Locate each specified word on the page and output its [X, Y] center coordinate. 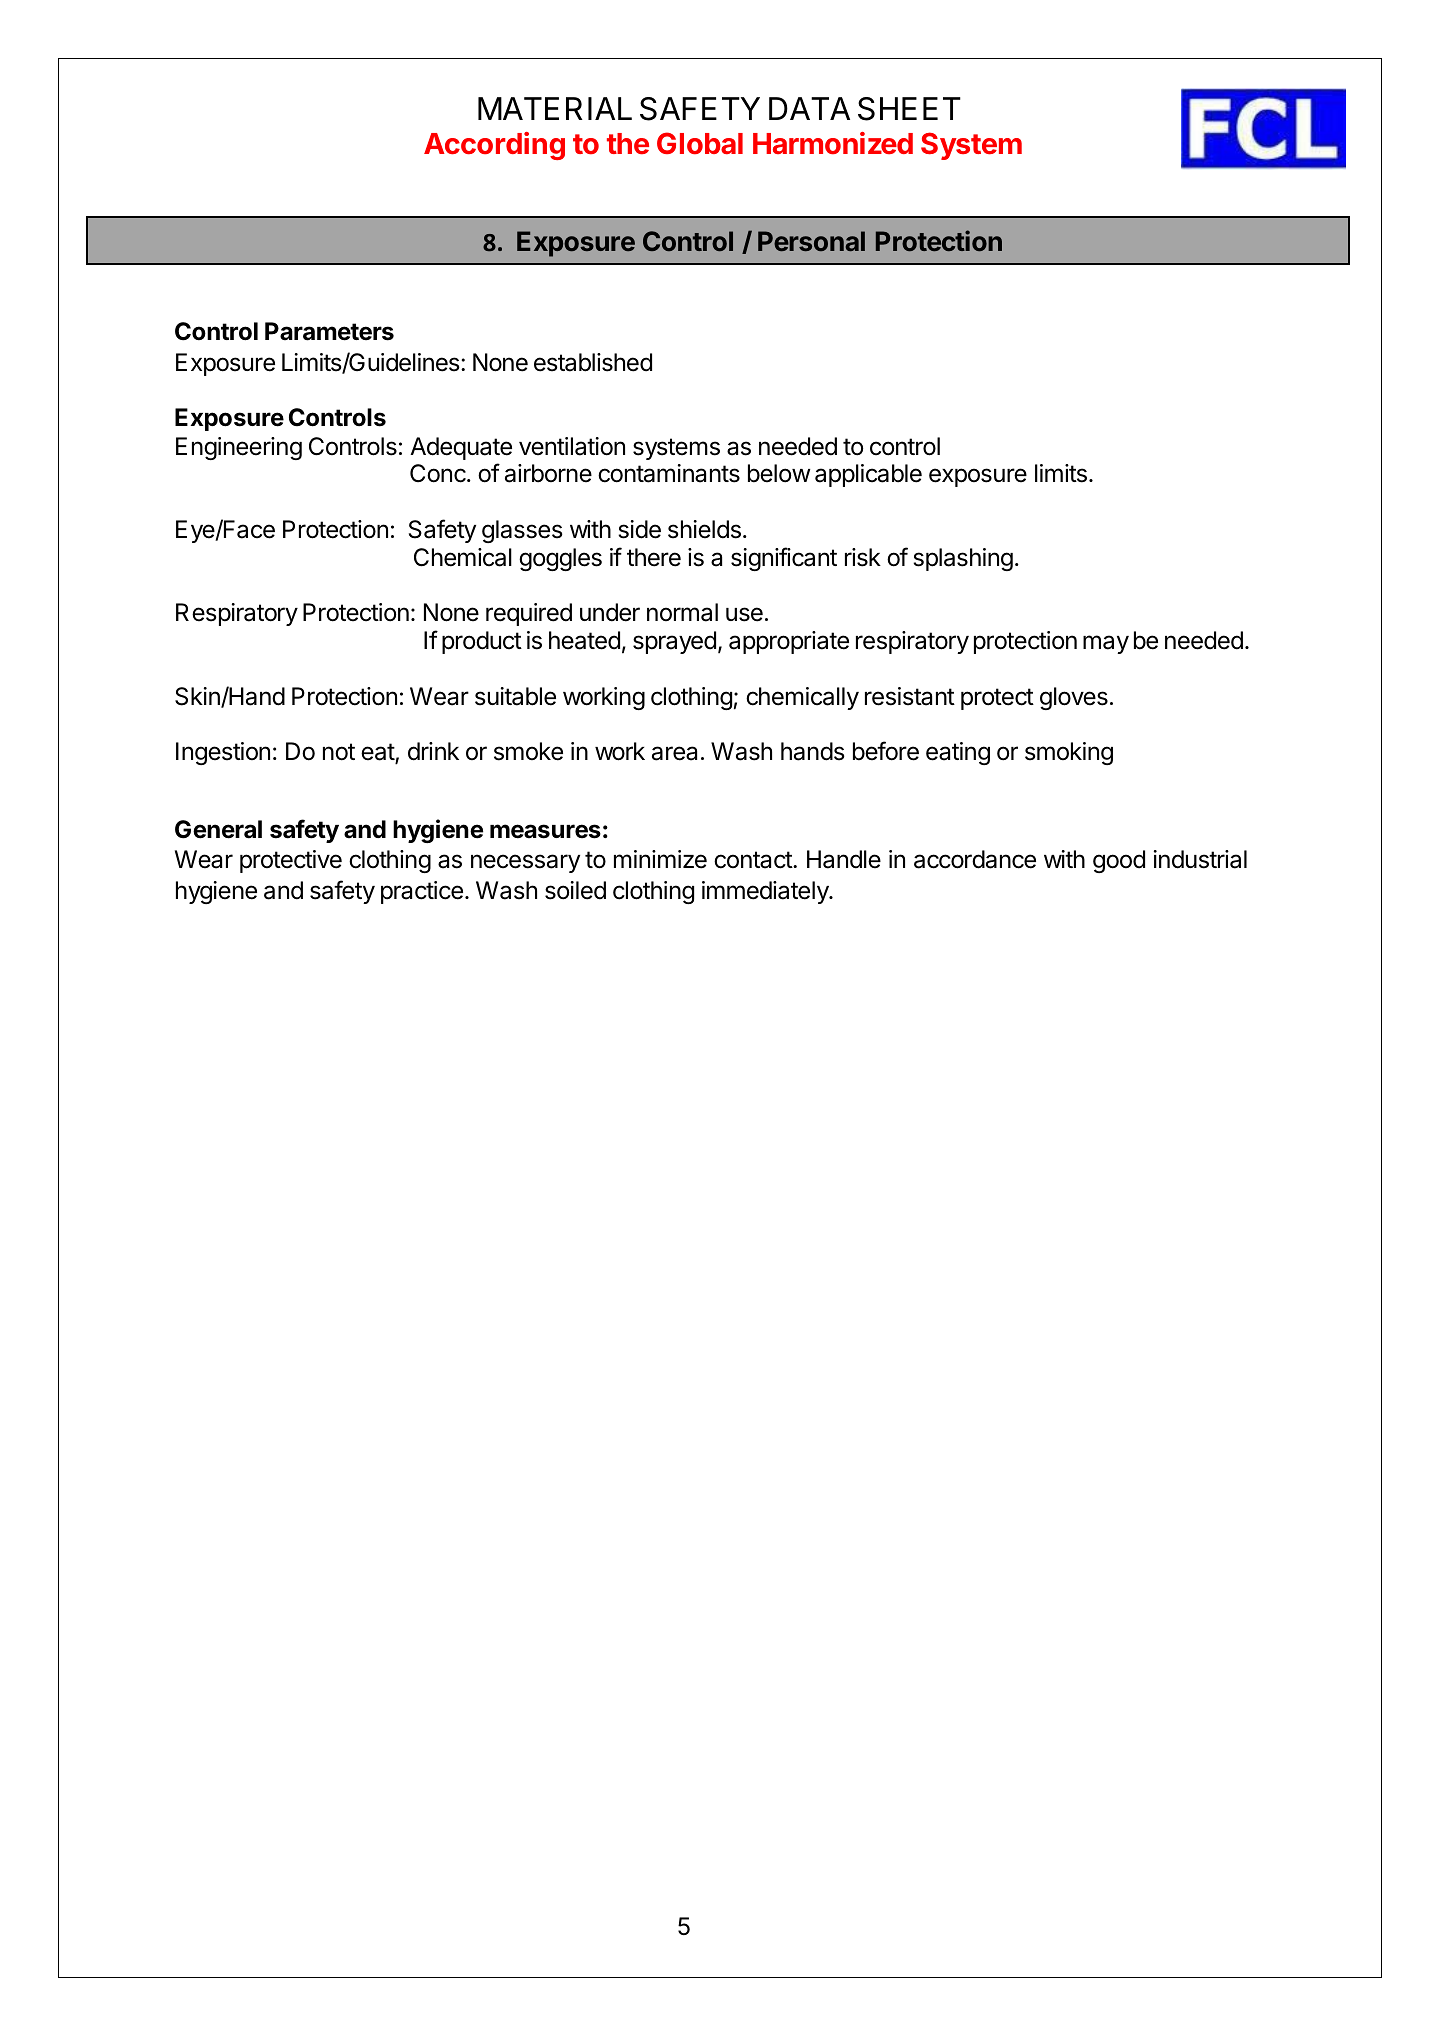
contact [754, 860]
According [494, 146]
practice [422, 892]
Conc [439, 473]
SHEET [909, 109]
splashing [963, 559]
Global [700, 143]
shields [704, 529]
